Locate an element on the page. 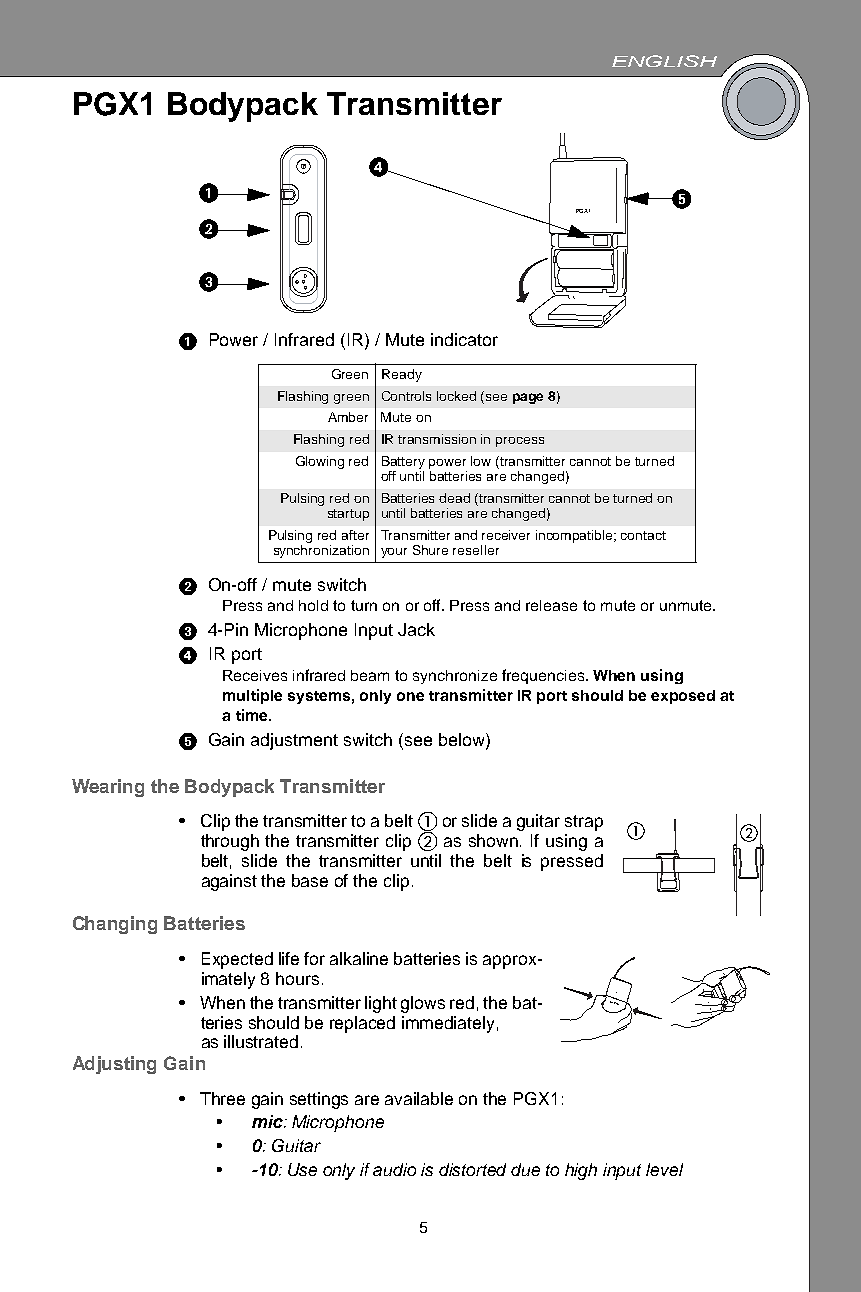  strap is located at coordinates (584, 823).
